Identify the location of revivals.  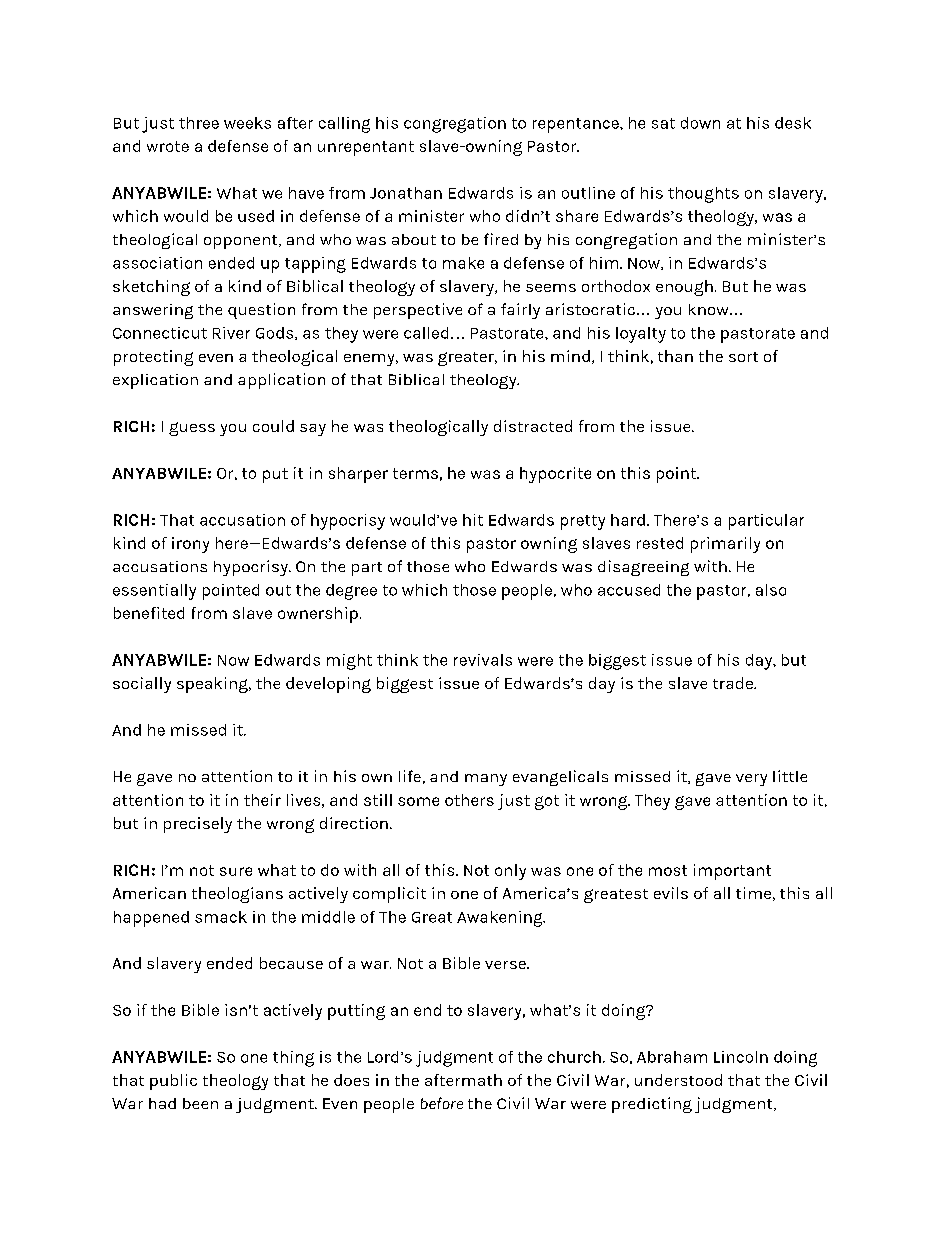
(483, 660).
